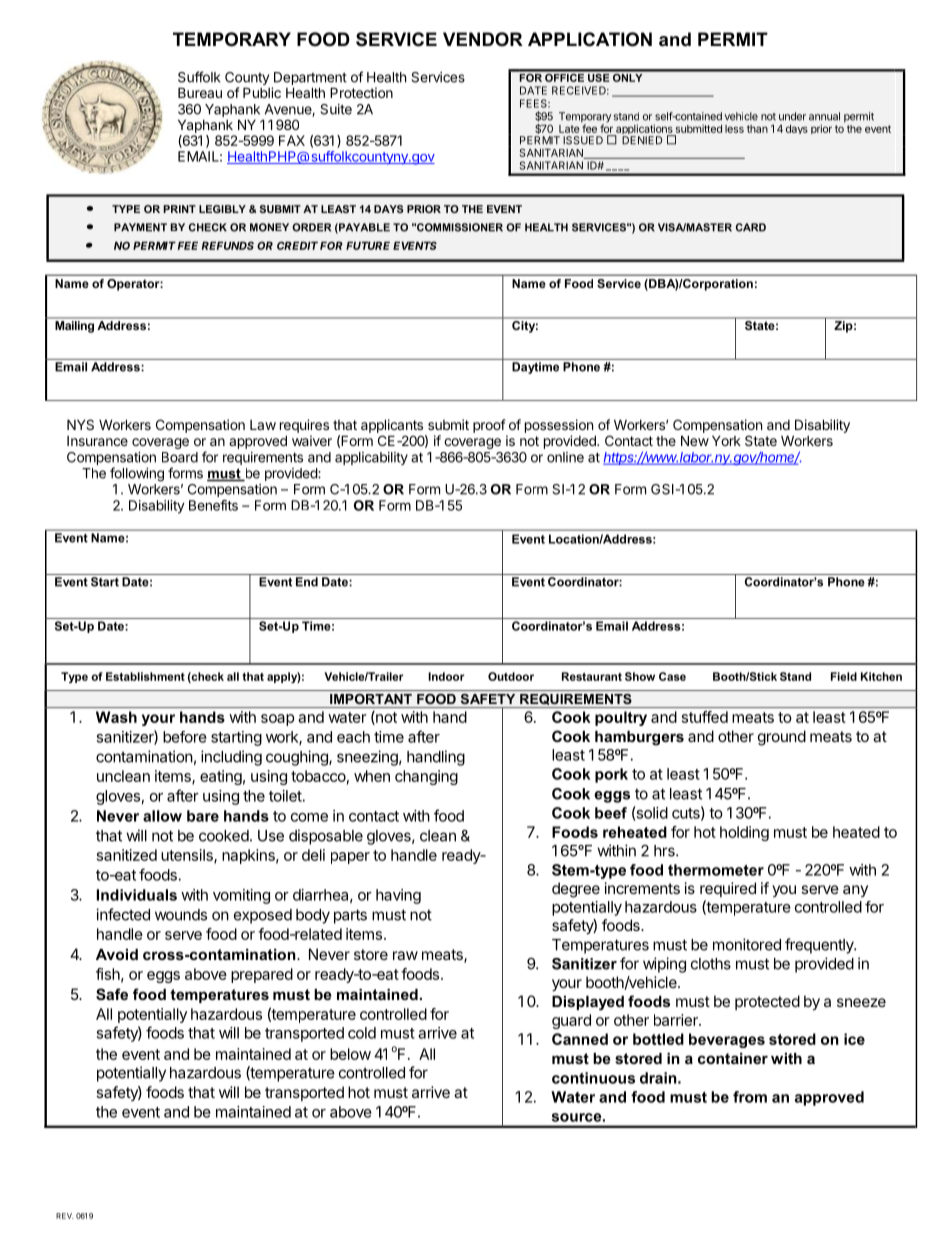 Image resolution: width=952 pixels, height=1233 pixels. I want to click on Bureau, so click(200, 92).
